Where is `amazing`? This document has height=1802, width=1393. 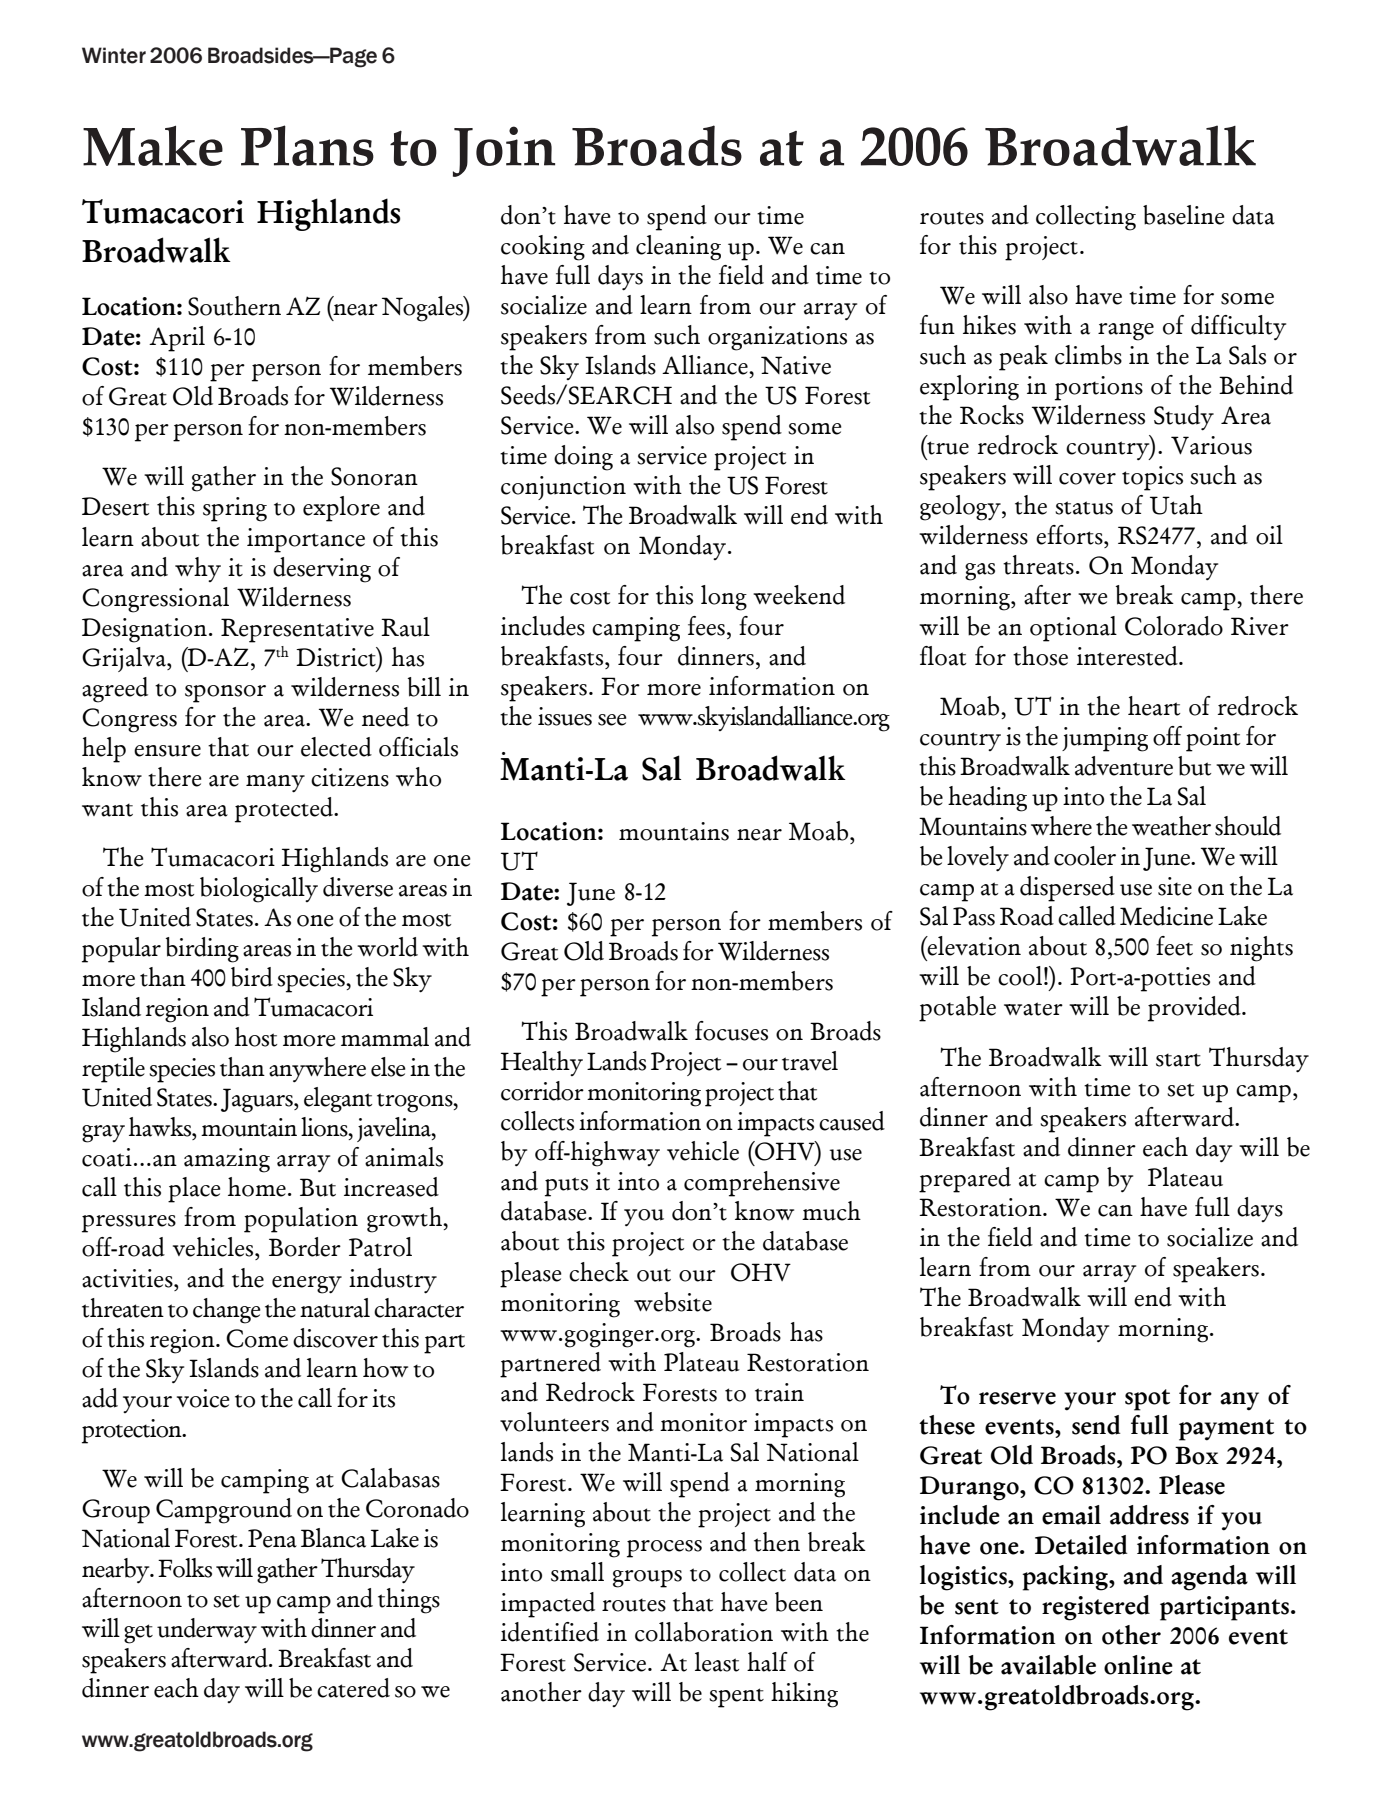
amazing is located at coordinates (227, 1160).
